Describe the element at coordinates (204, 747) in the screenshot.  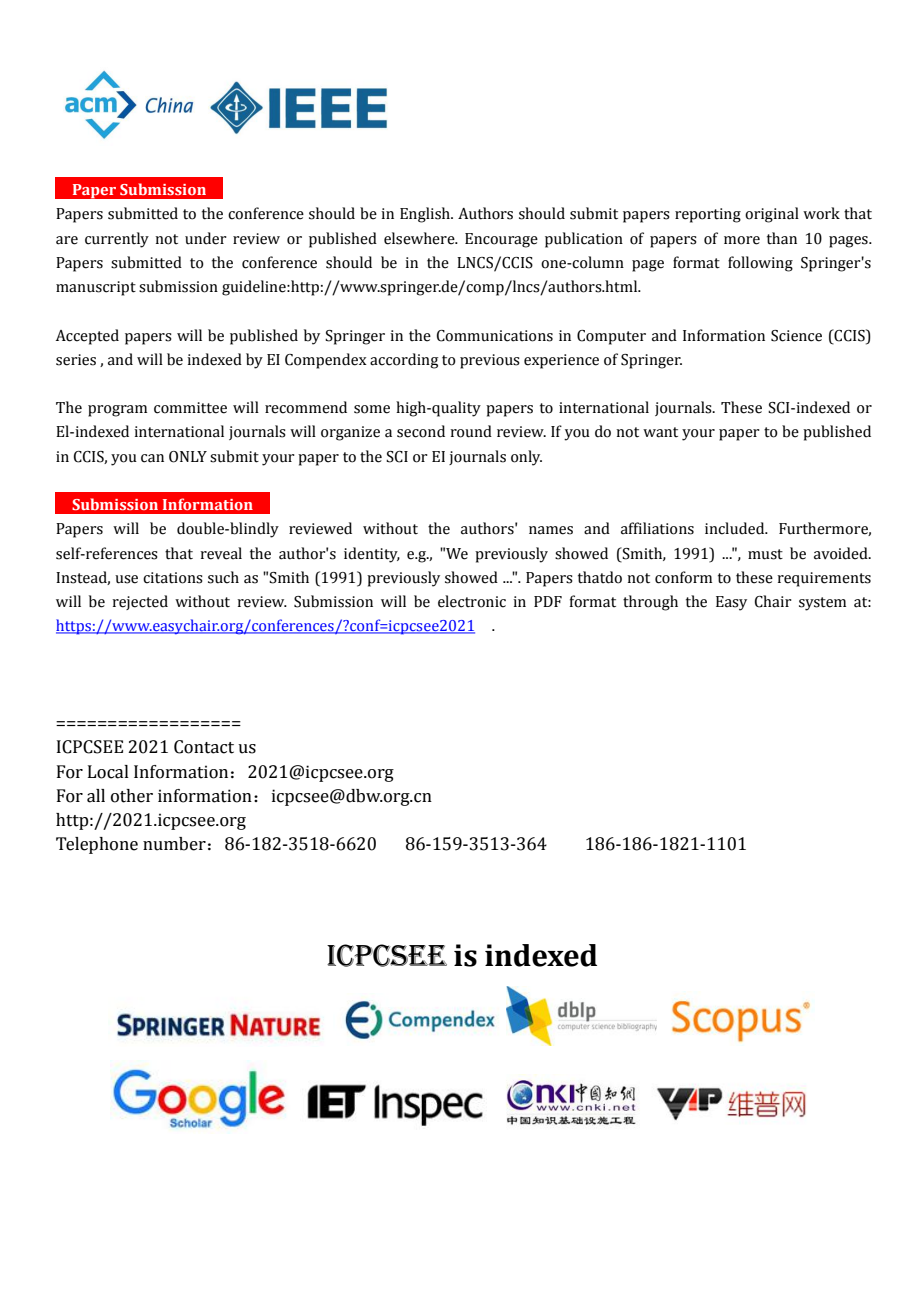
I see `Contact` at that location.
